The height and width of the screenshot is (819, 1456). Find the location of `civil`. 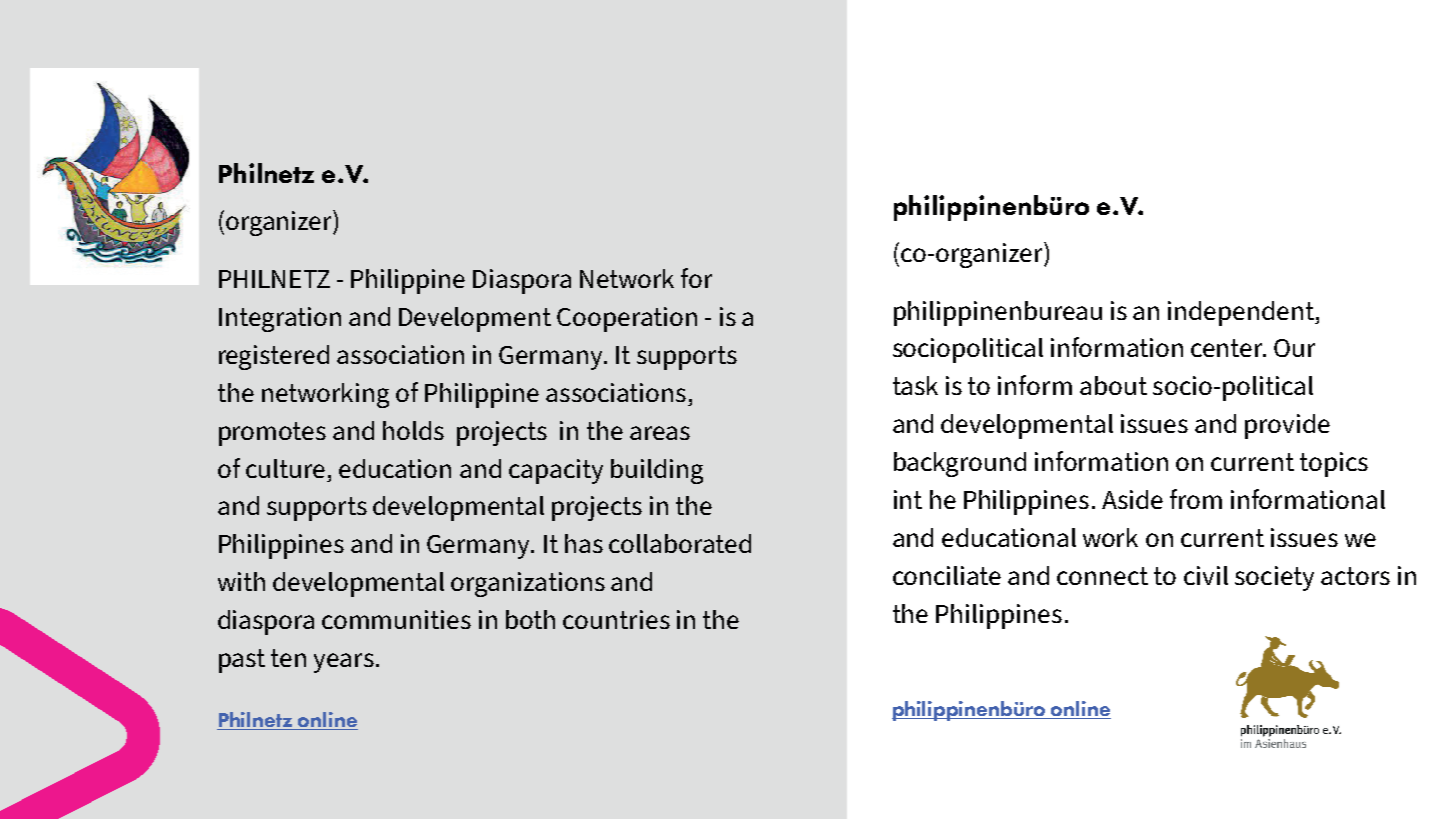

civil is located at coordinates (1206, 575).
